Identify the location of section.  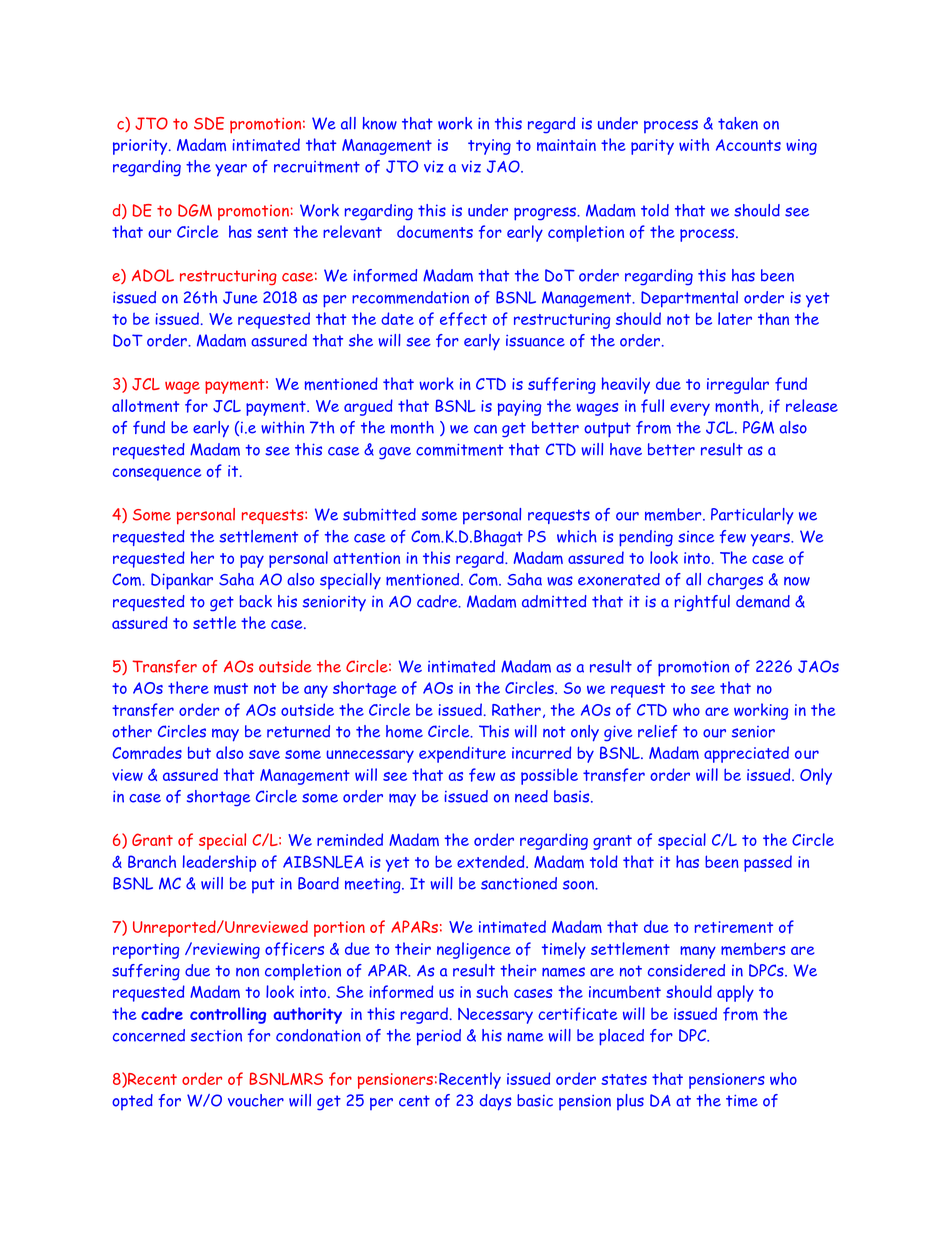
(216, 1036).
